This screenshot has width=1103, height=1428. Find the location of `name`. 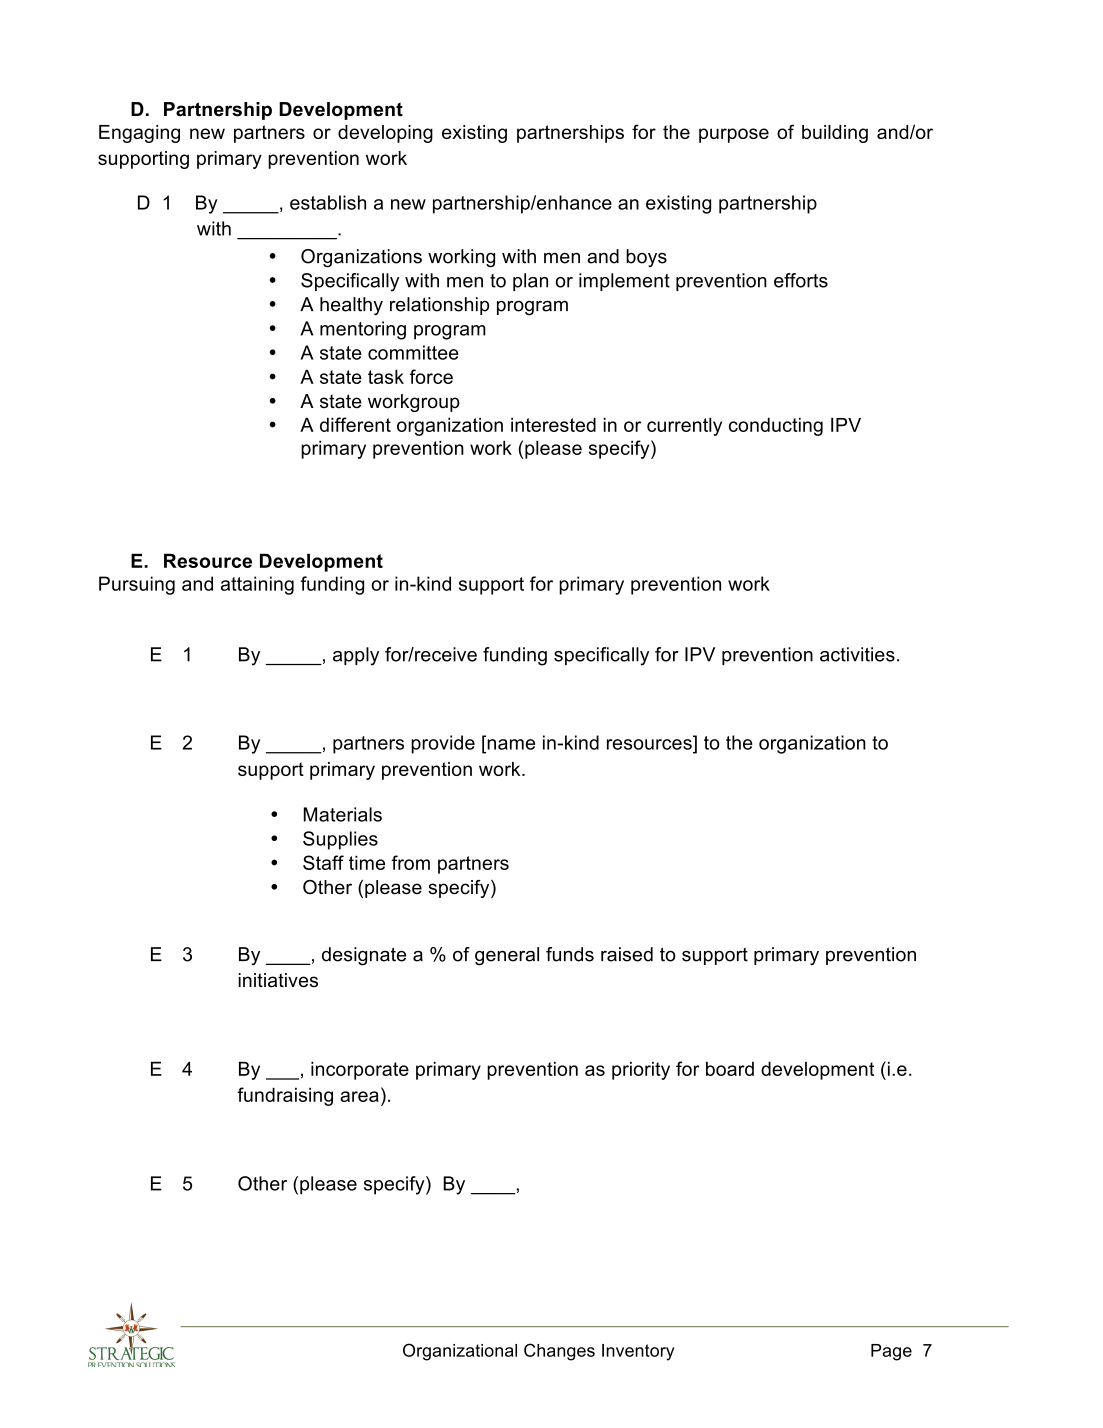

name is located at coordinates (511, 744).
